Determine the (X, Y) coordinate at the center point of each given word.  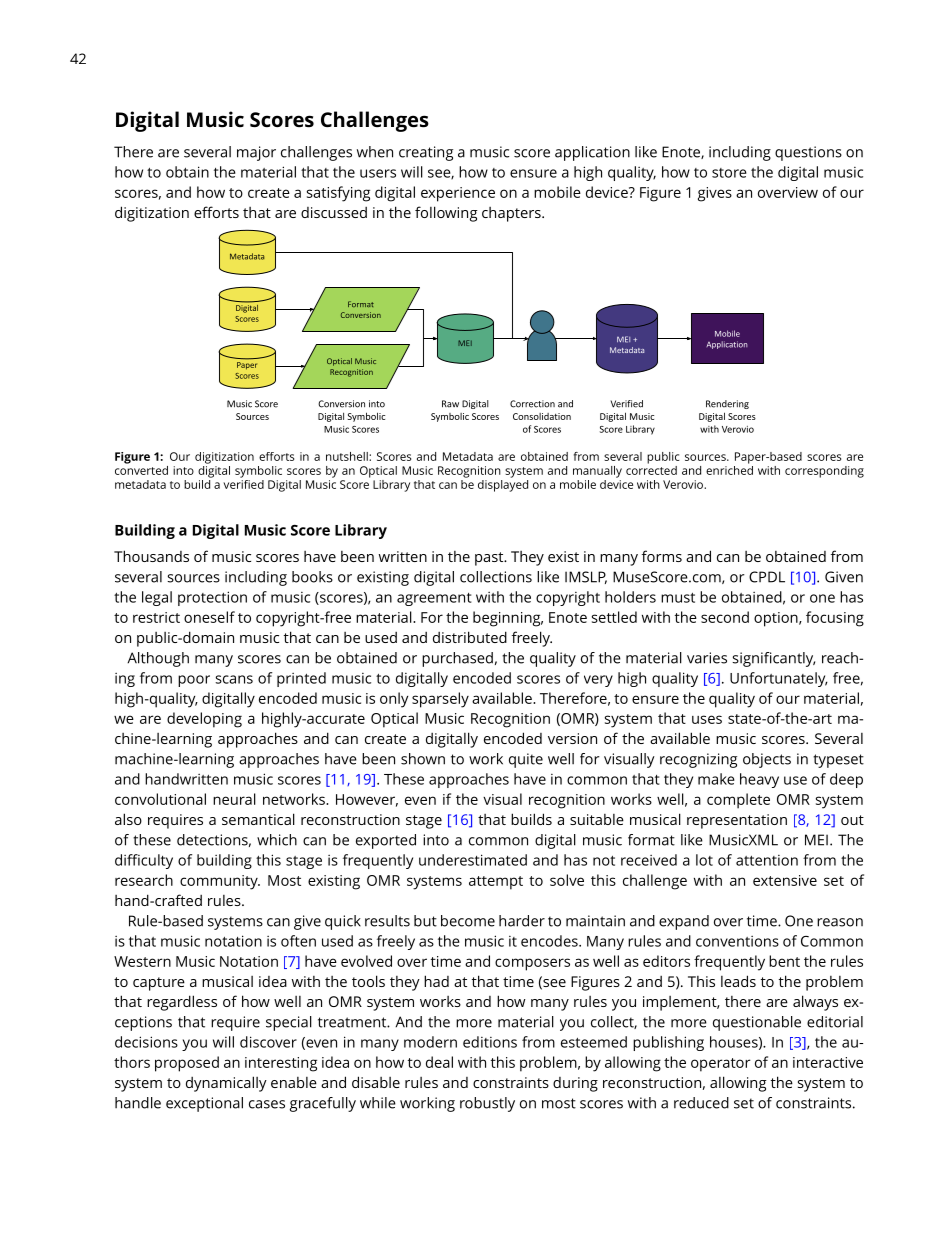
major (256, 153)
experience (458, 194)
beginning (508, 619)
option (777, 619)
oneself (209, 617)
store (729, 173)
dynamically (226, 1084)
